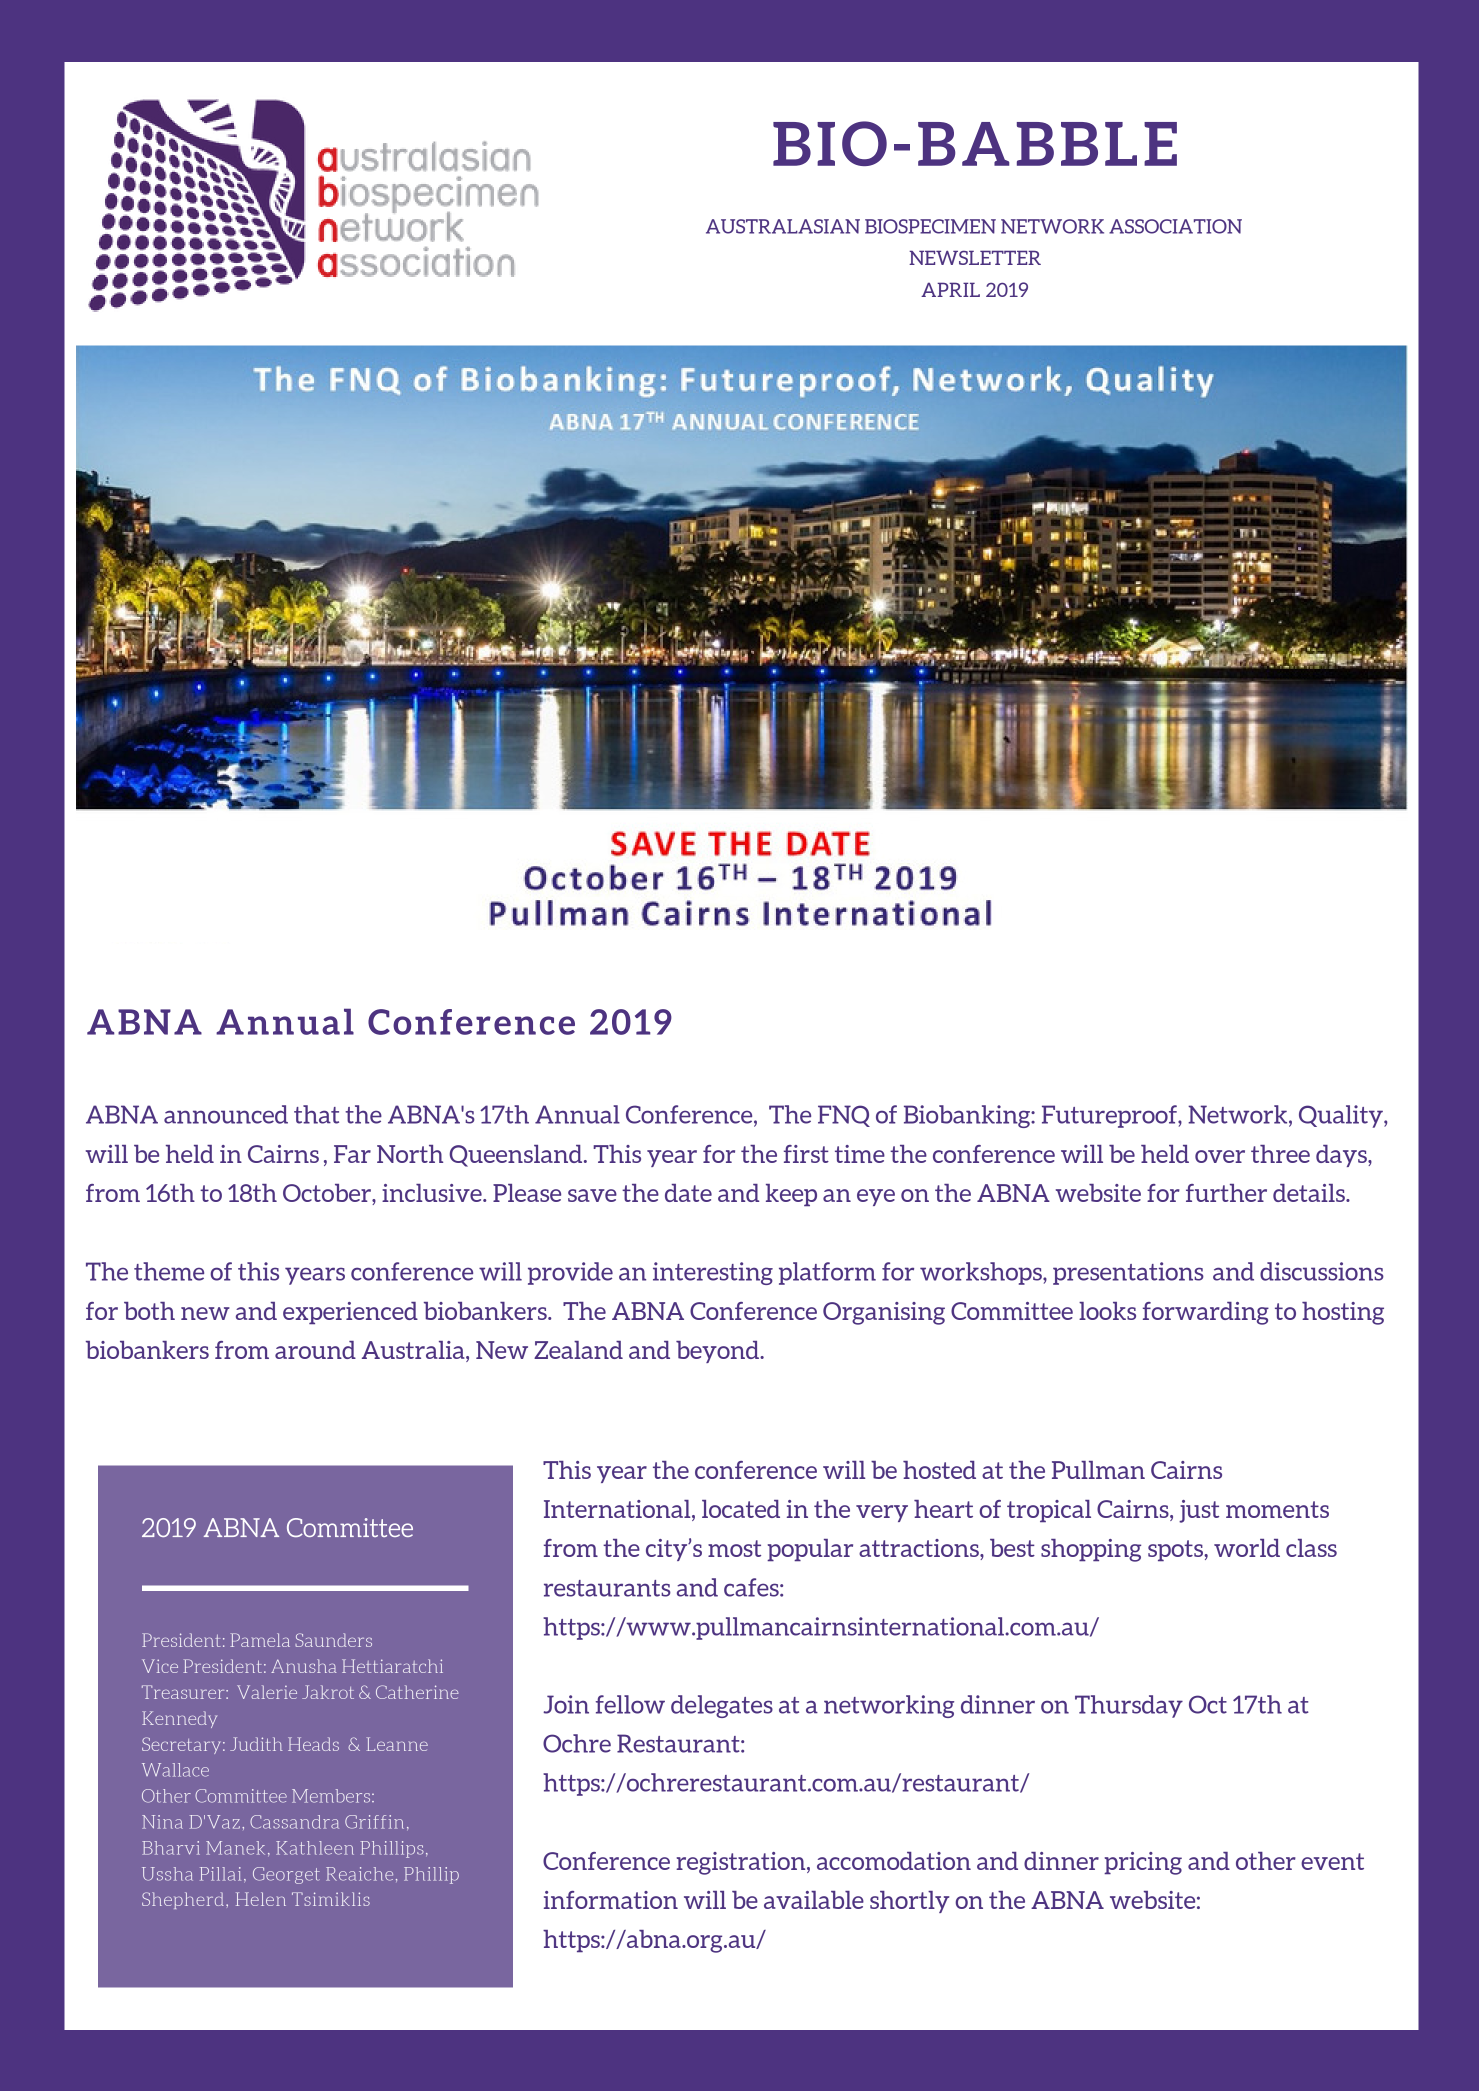 The height and width of the screenshot is (2091, 1479). What do you see at coordinates (741, 1509) in the screenshot?
I see `located` at bounding box center [741, 1509].
